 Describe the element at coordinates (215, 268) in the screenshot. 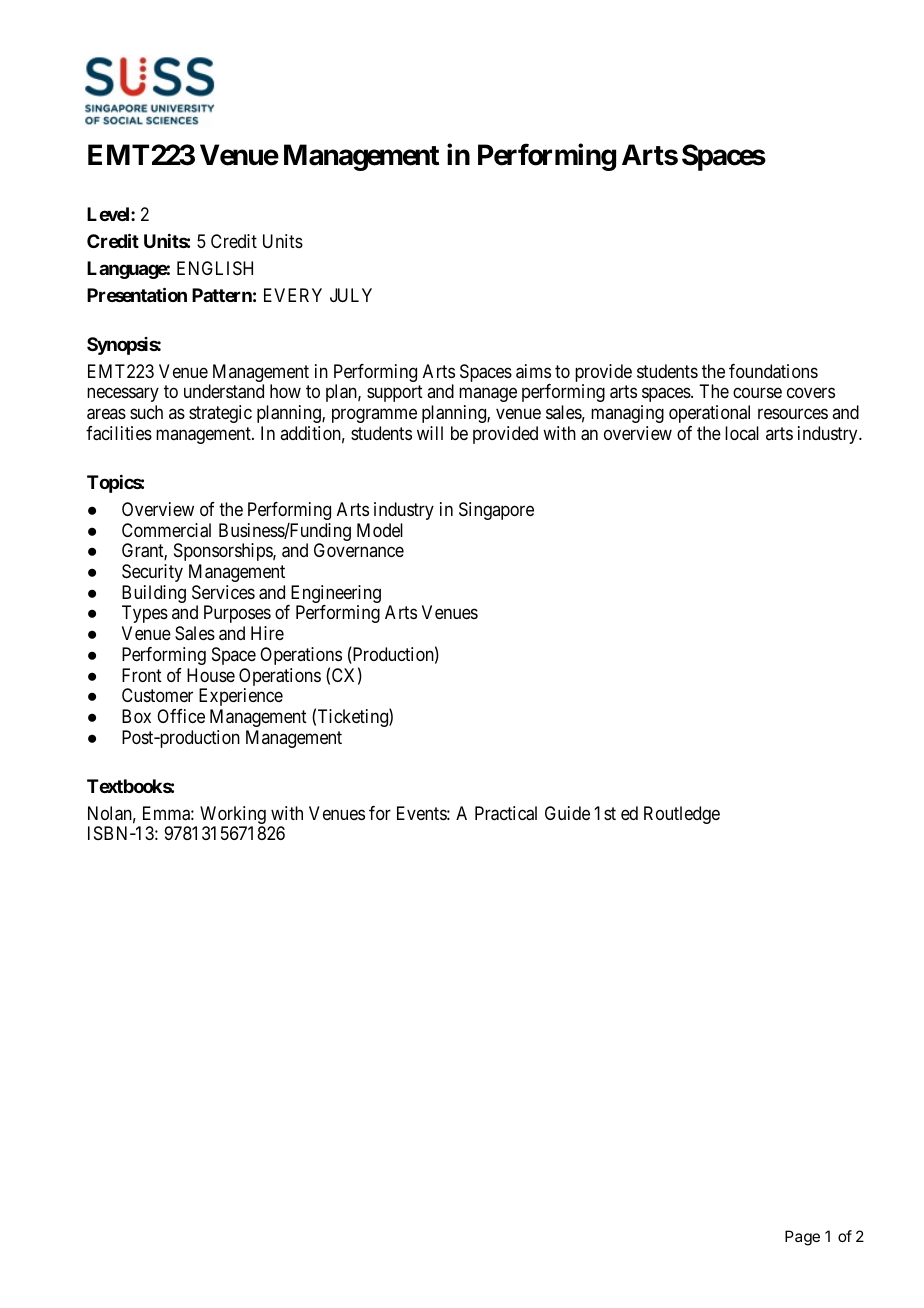

I see `ENGLISH` at that location.
